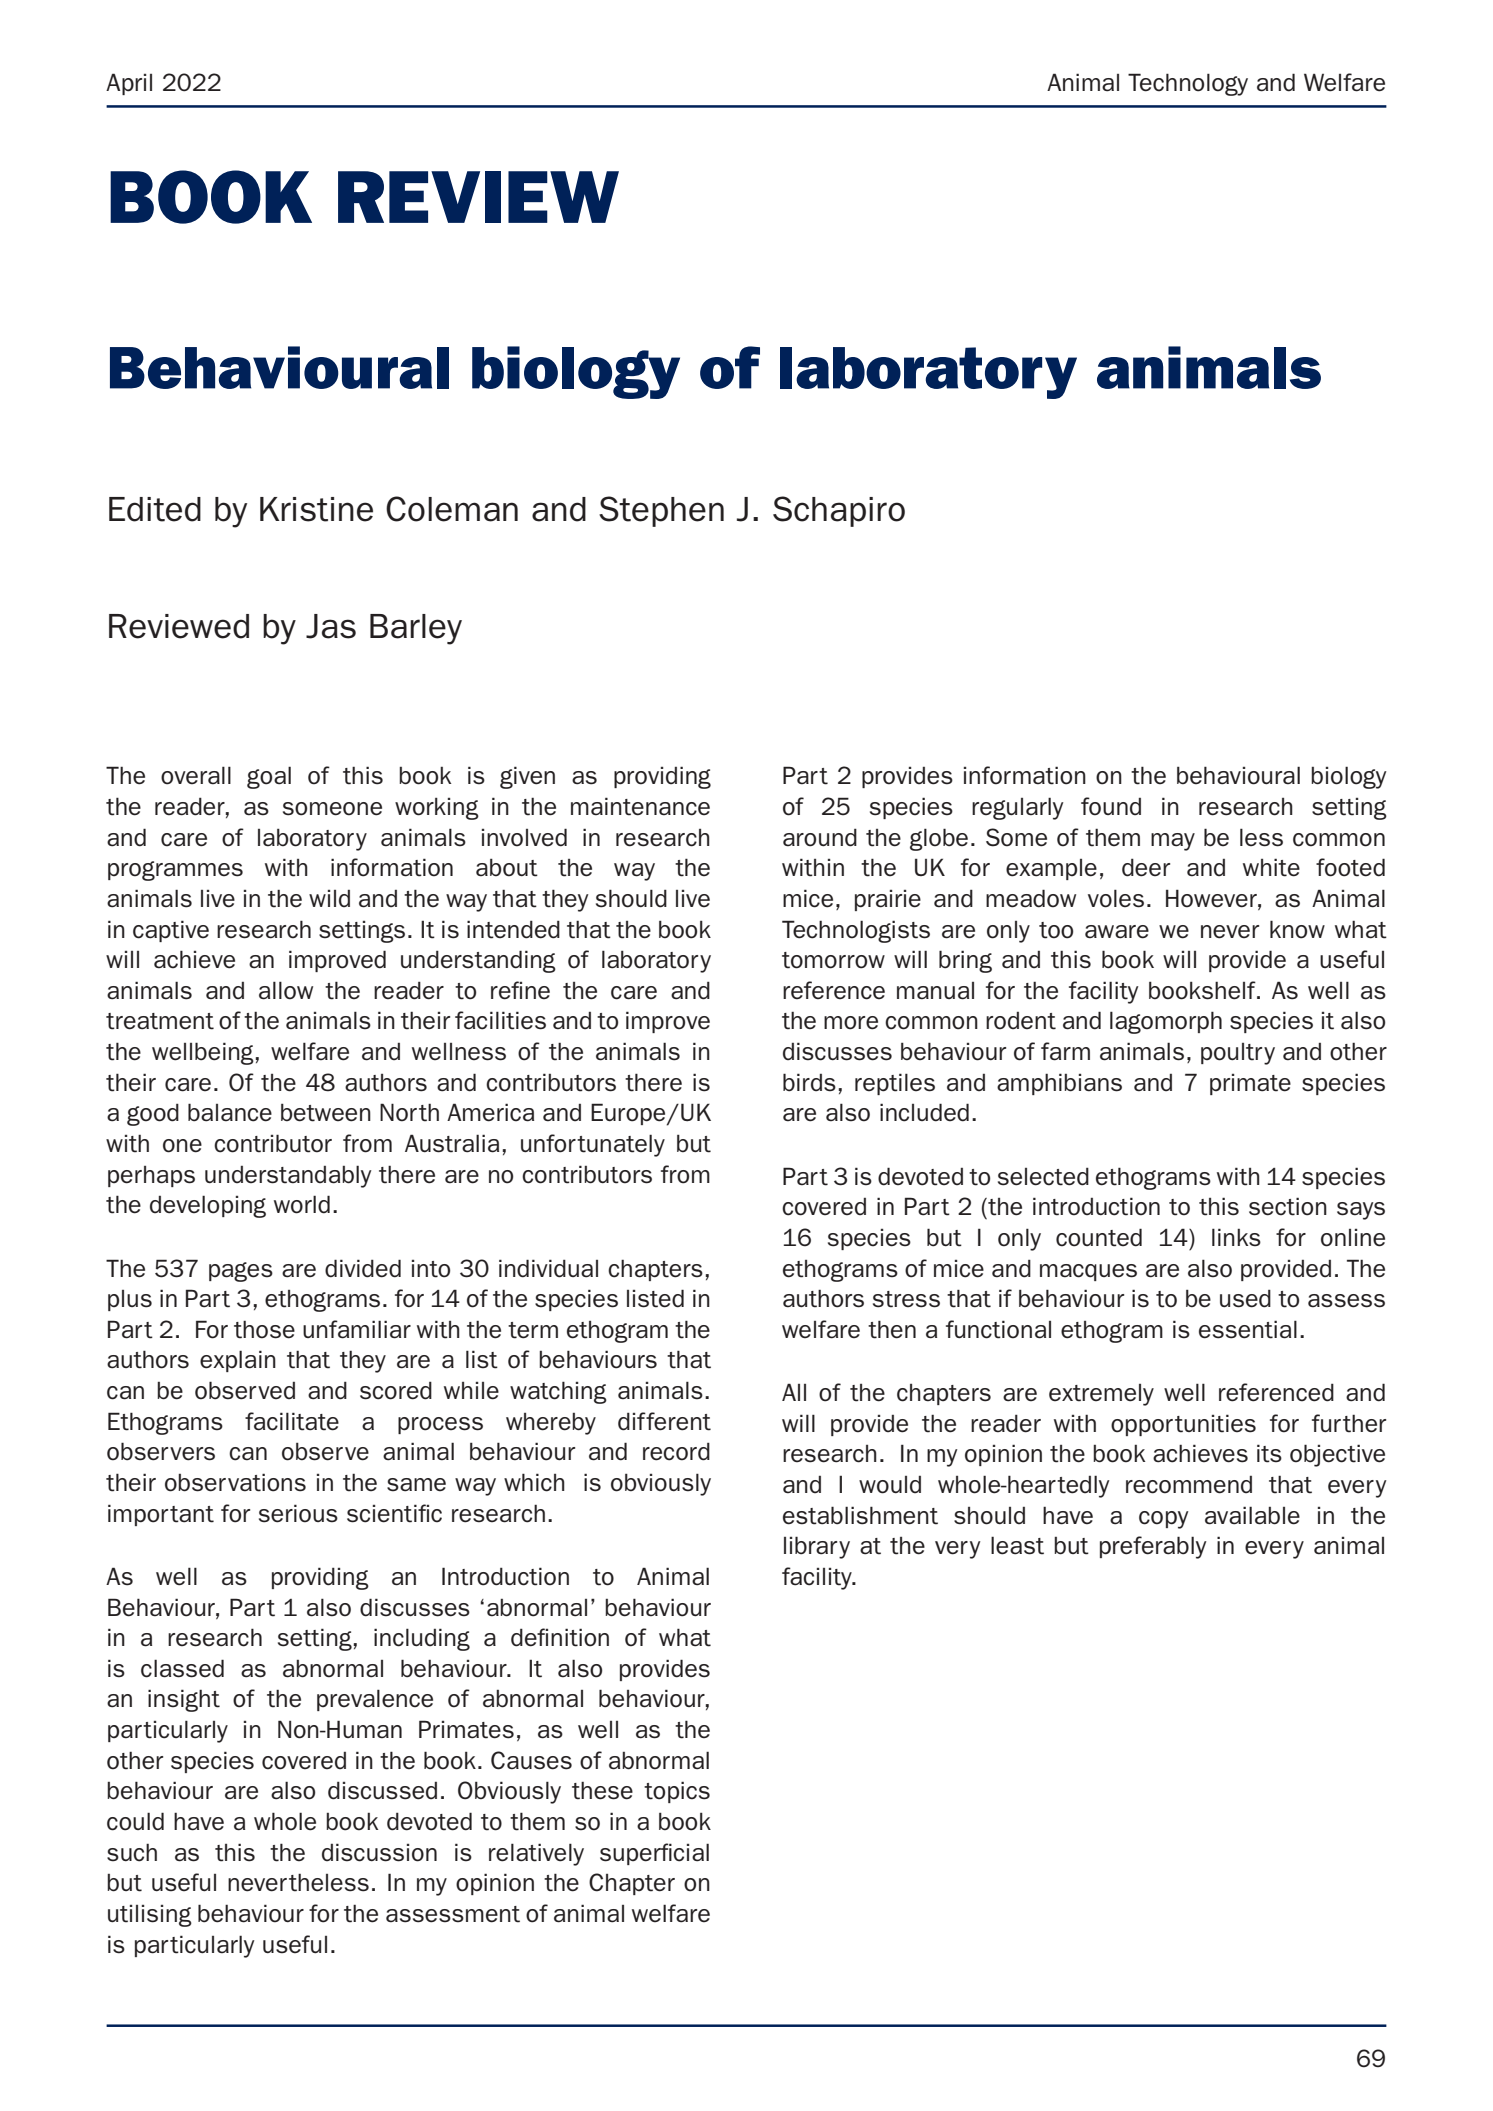 The height and width of the page is (2111, 1493). Describe the element at coordinates (1111, 806) in the page. I see `found` at that location.
